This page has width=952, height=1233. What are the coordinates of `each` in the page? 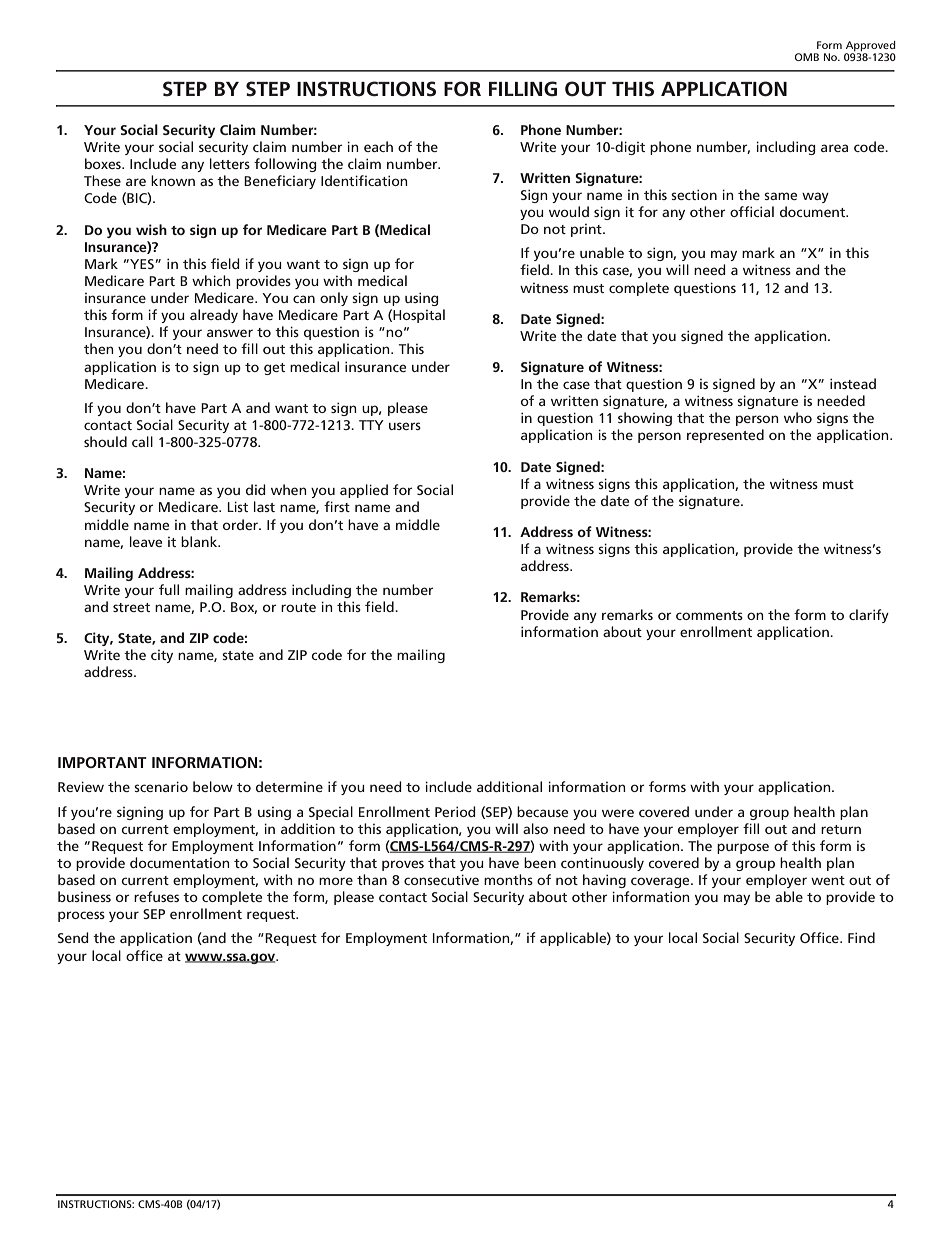 It's located at (378, 146).
